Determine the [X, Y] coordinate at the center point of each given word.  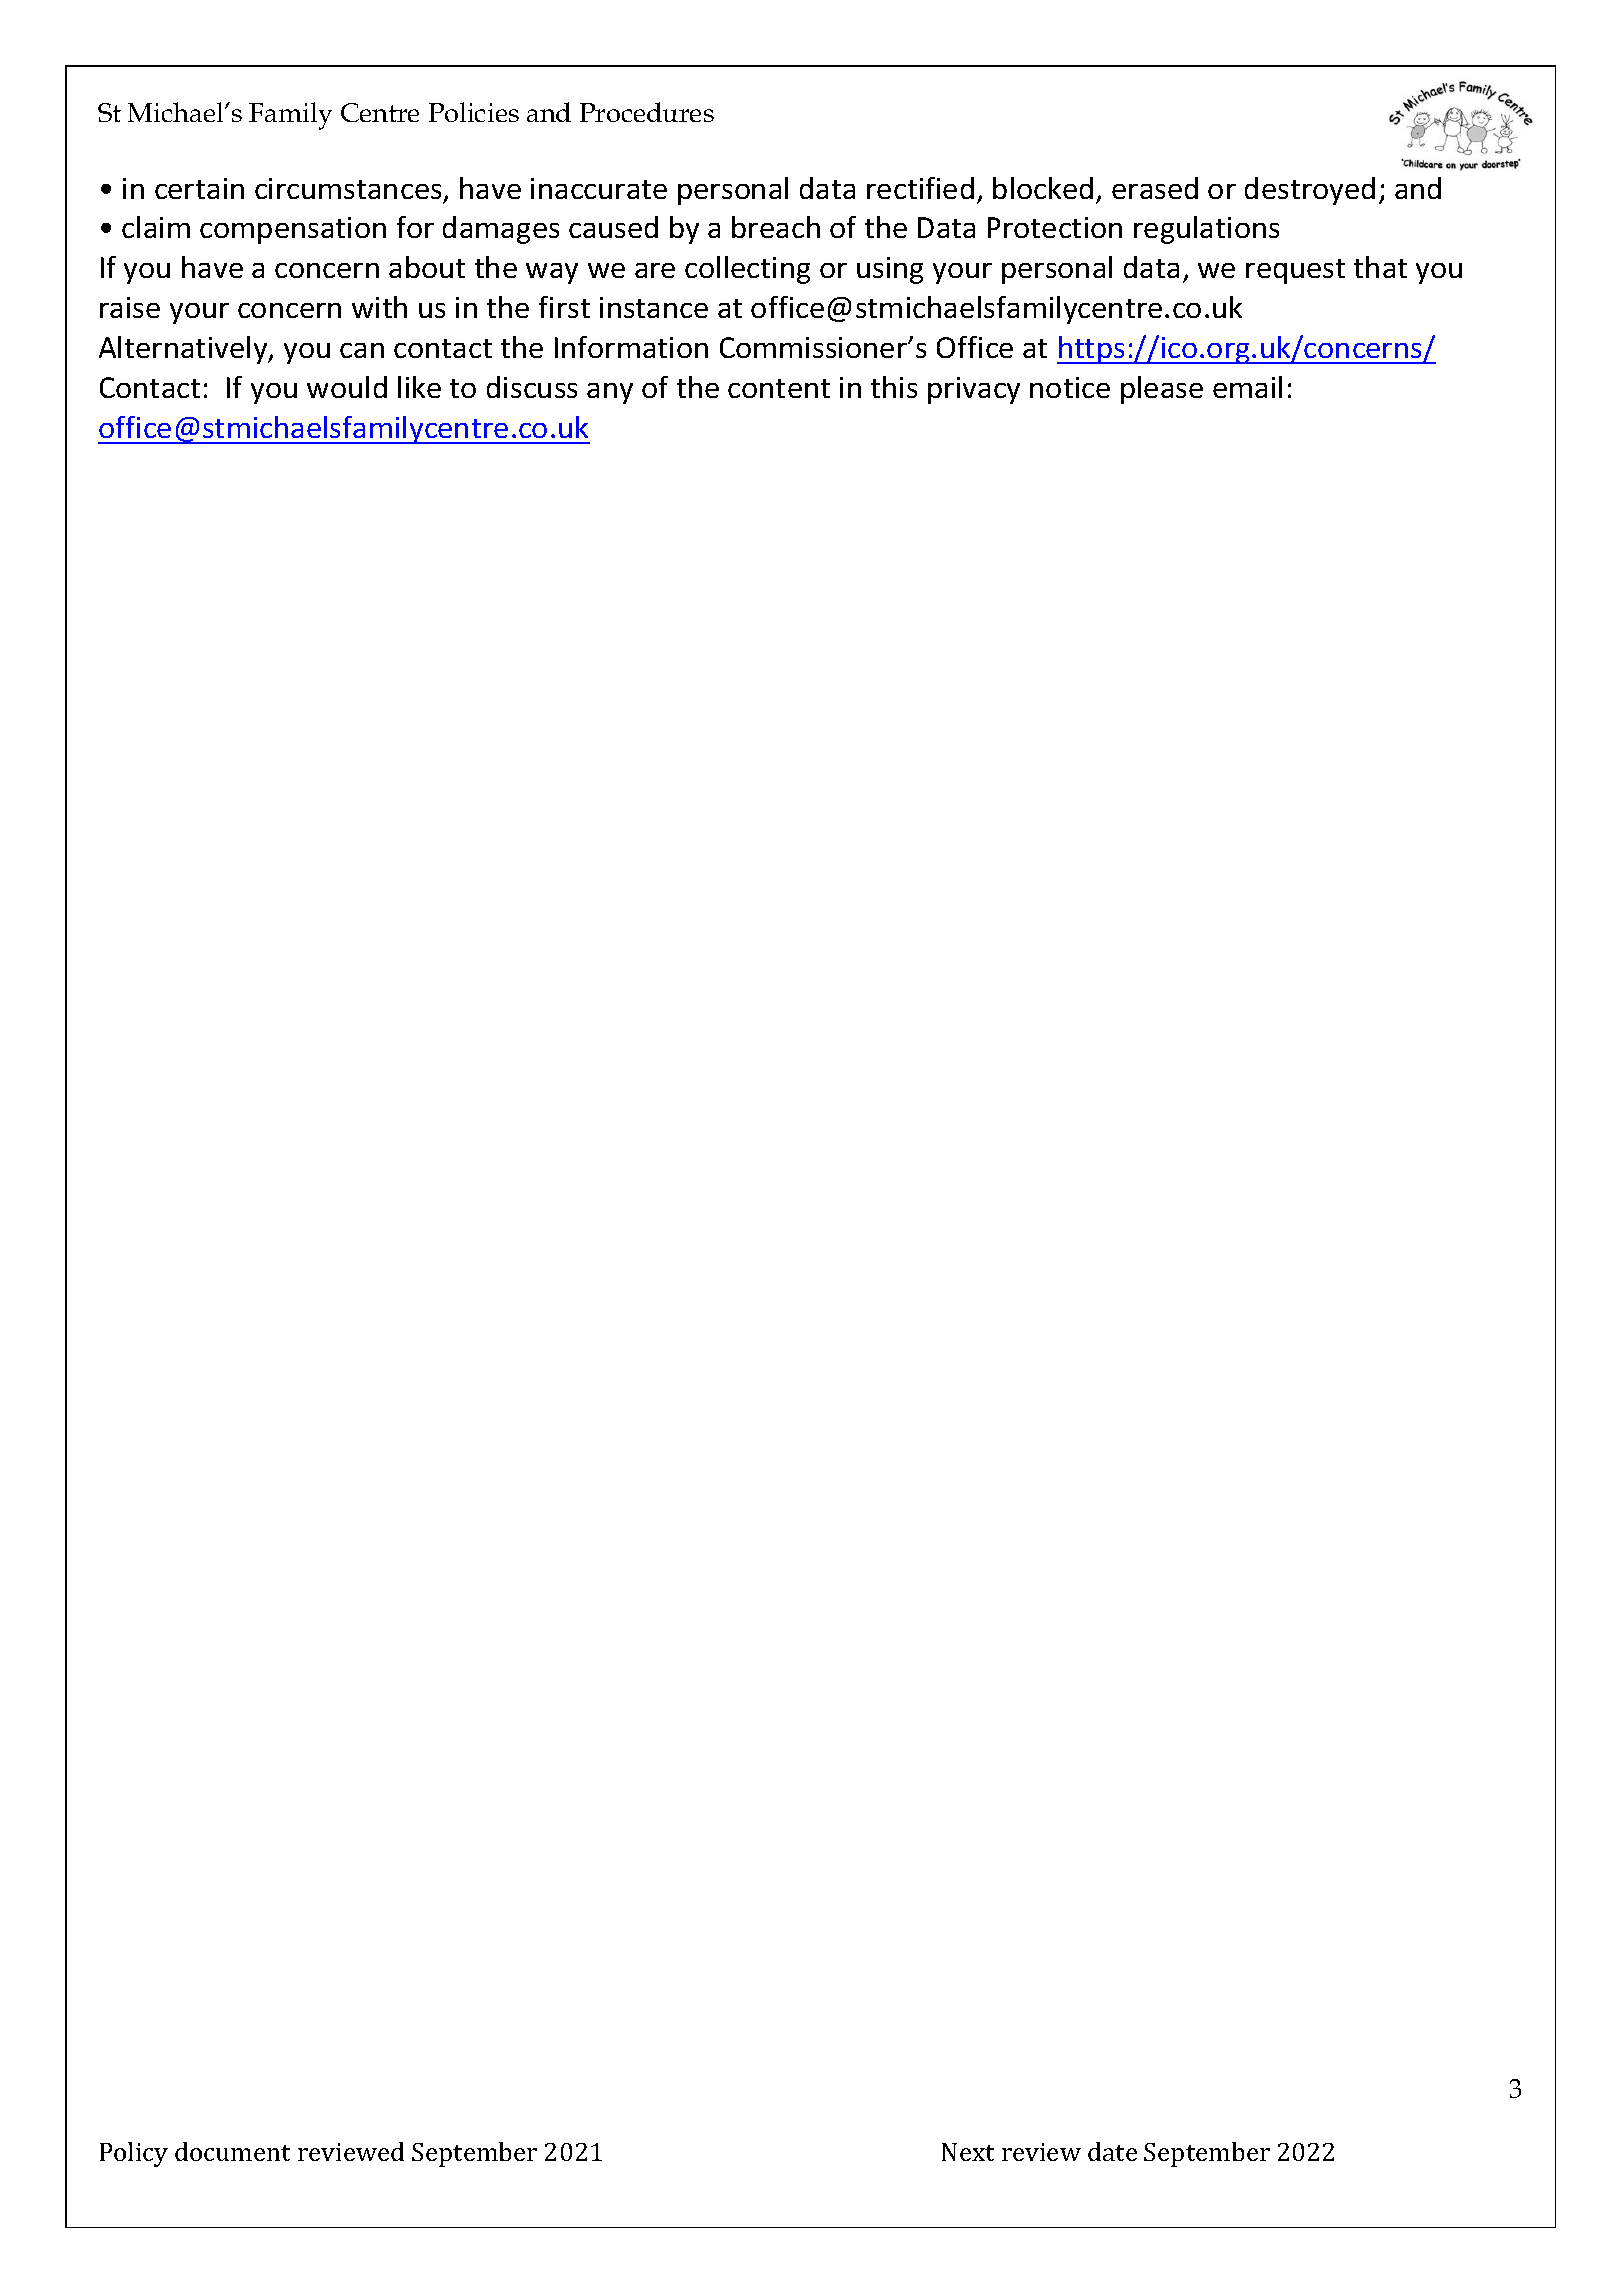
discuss [532, 387]
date [1112, 2151]
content [779, 388]
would [347, 387]
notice [1070, 387]
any [610, 393]
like [419, 387]
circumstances [348, 188]
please [1162, 390]
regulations [1206, 230]
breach [776, 227]
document [232, 2151]
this [894, 387]
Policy [134, 2154]
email [1247, 387]
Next [968, 2152]
